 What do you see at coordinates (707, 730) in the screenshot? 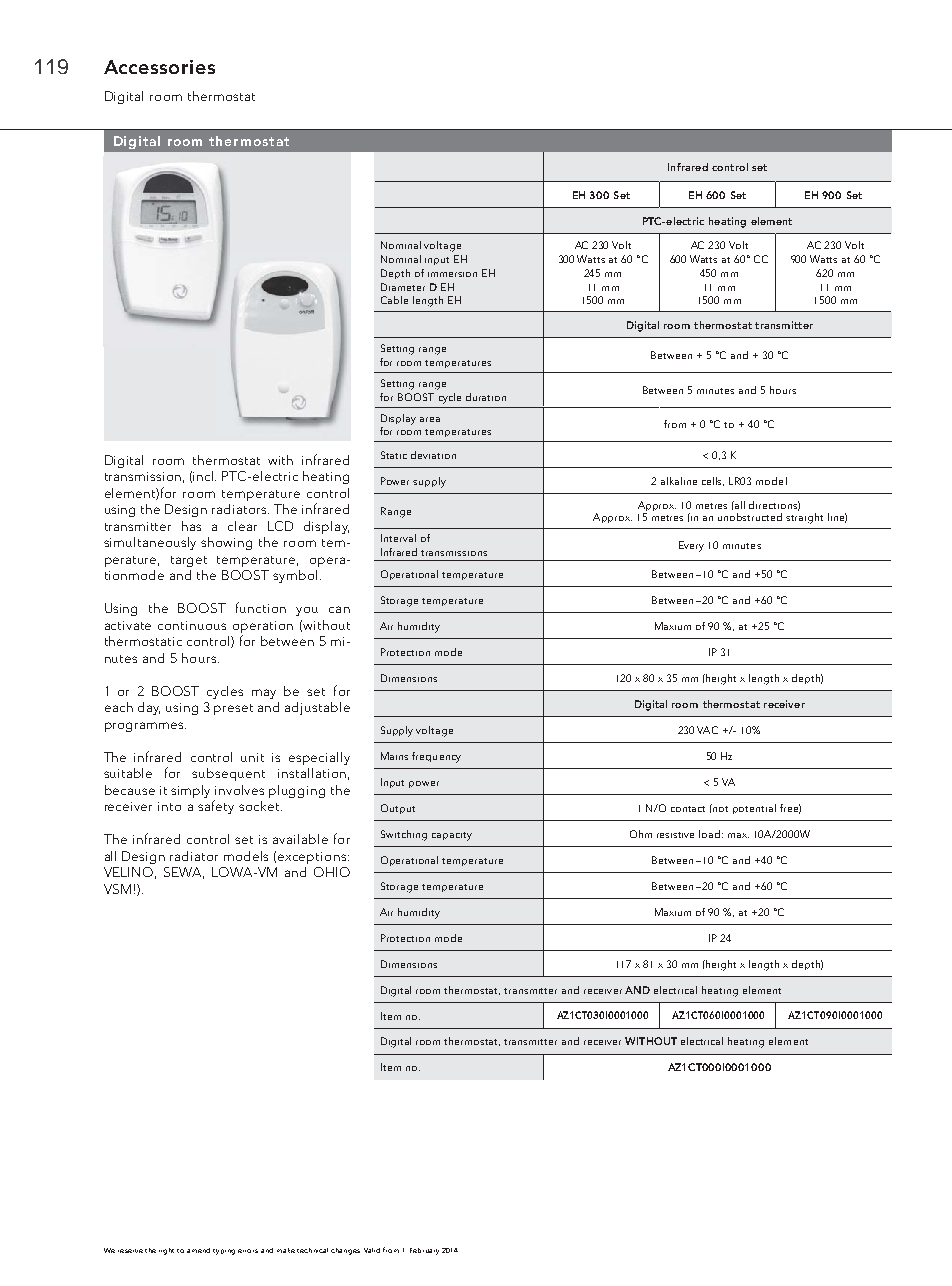
I see `VAC` at bounding box center [707, 730].
